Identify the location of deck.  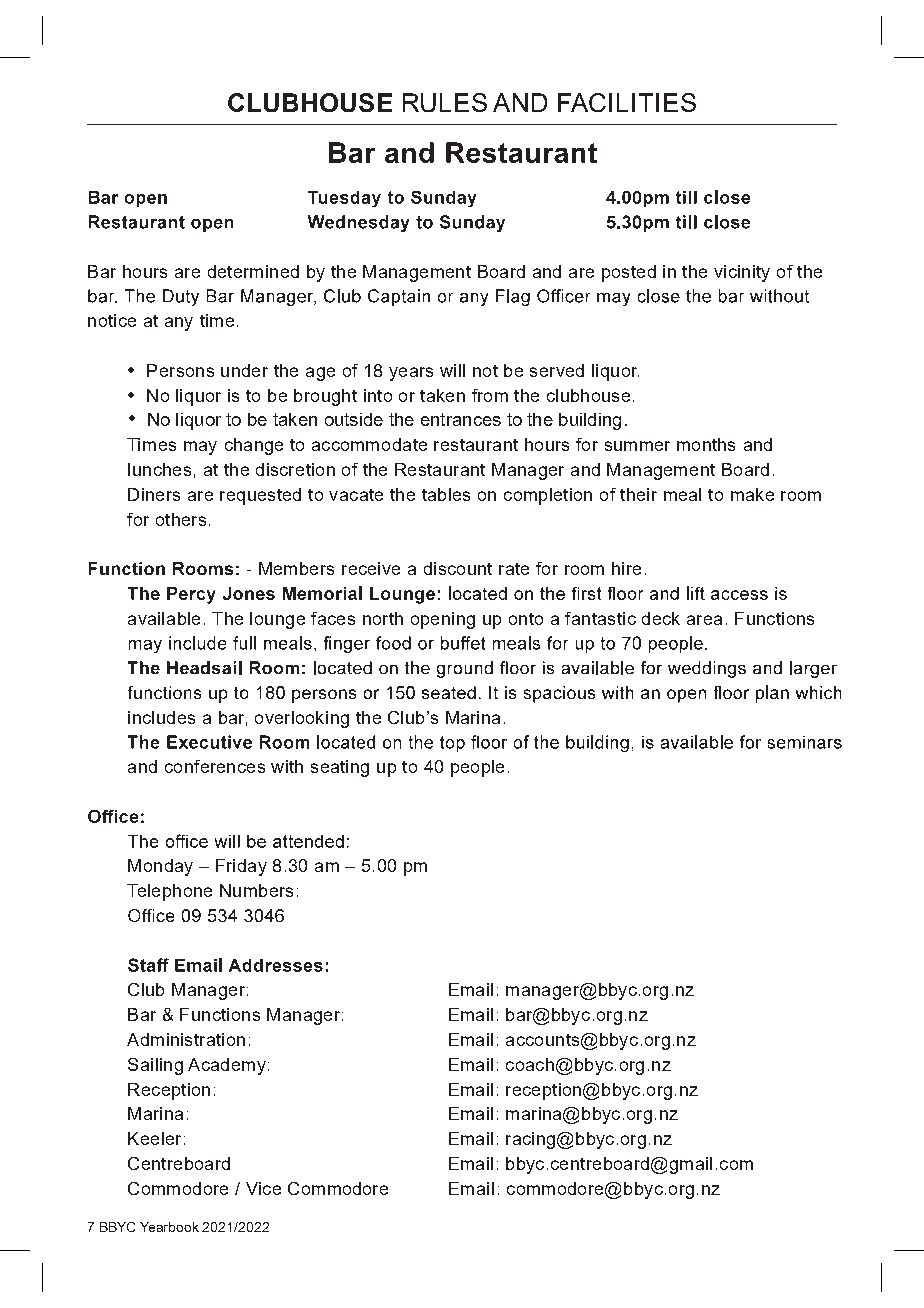
(661, 618).
